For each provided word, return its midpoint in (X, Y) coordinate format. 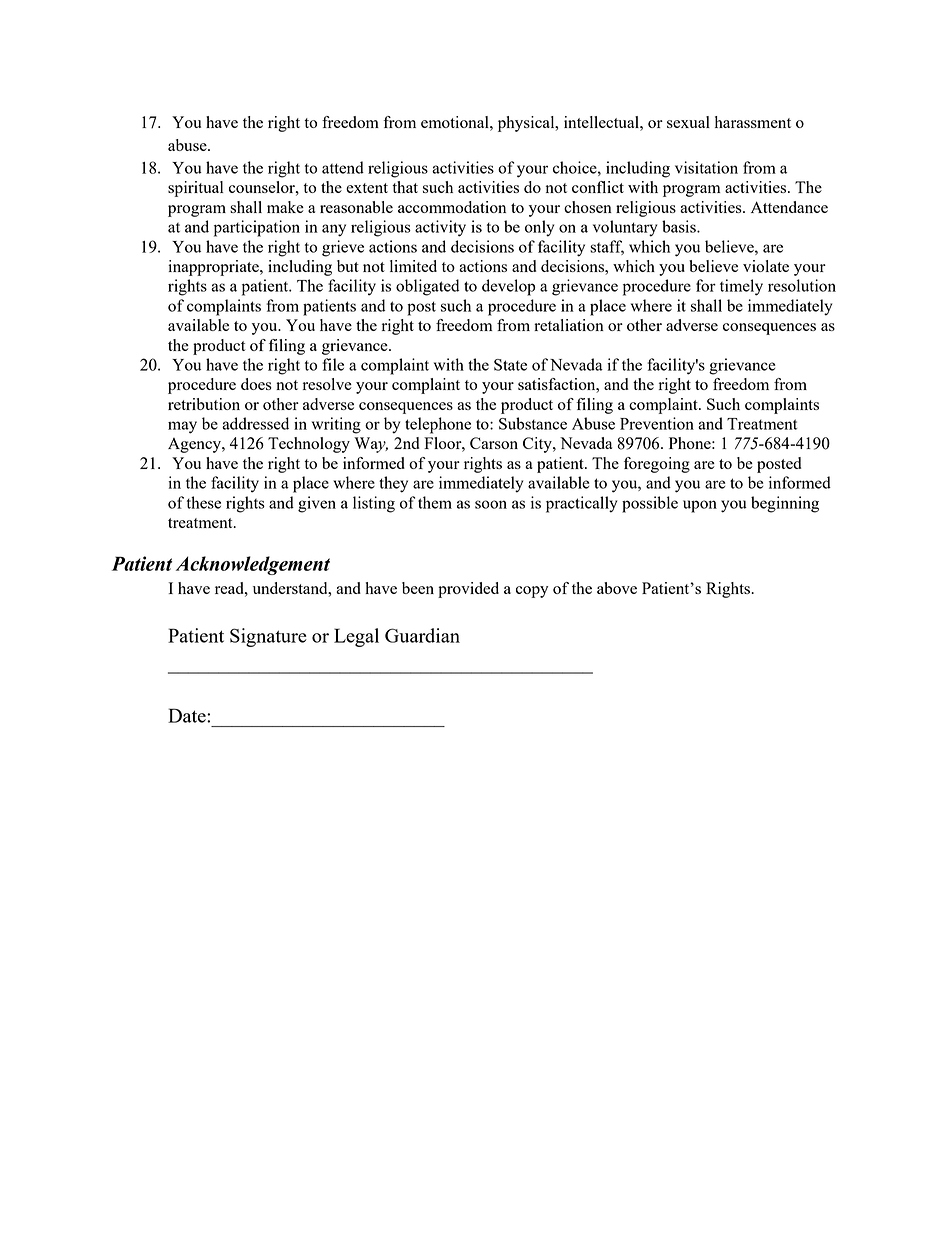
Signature (268, 637)
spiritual (195, 189)
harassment (753, 122)
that (405, 187)
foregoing (657, 465)
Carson (494, 443)
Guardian (422, 635)
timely (741, 287)
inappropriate (214, 268)
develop (508, 287)
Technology (309, 445)
